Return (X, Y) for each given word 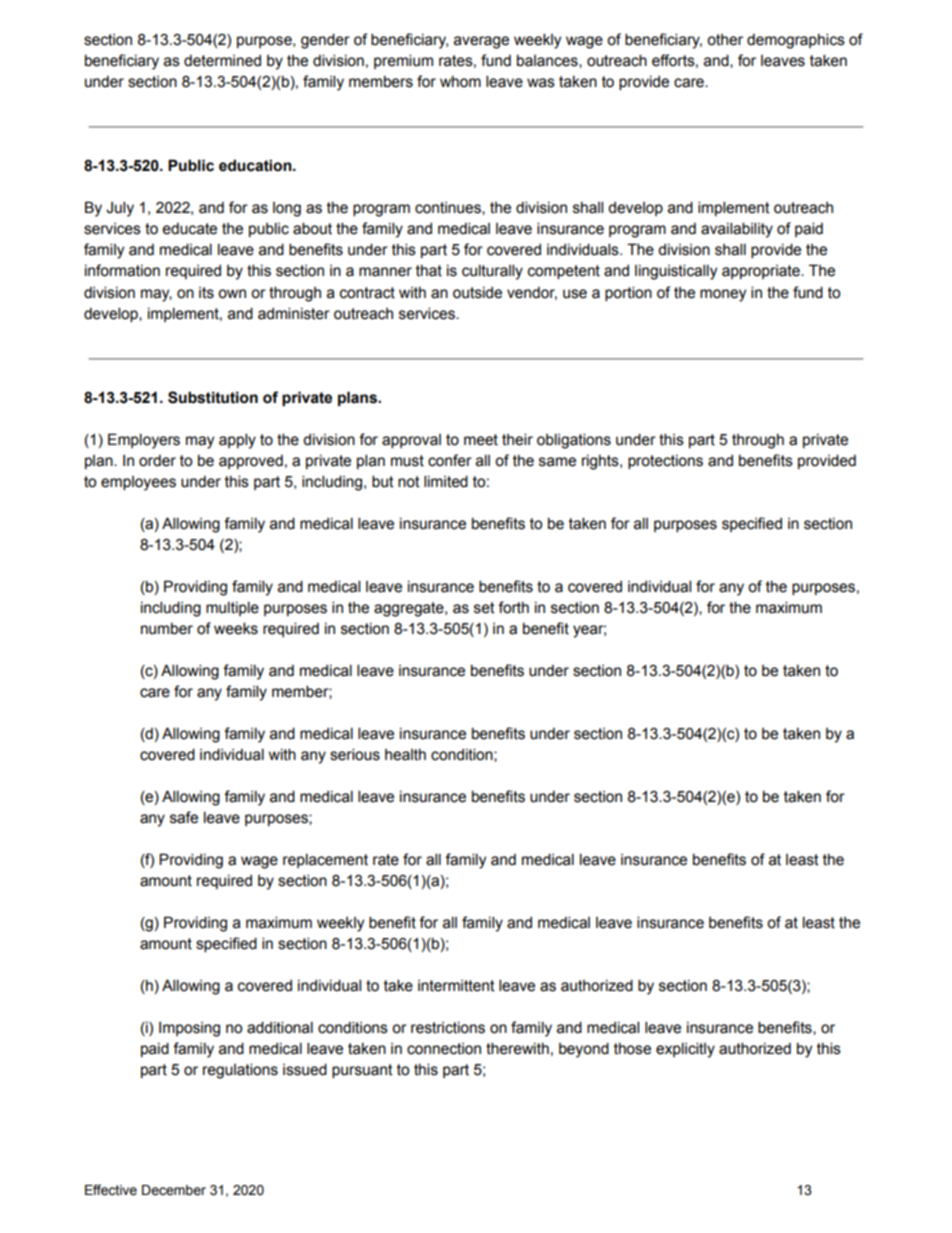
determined (222, 61)
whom (460, 82)
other (725, 40)
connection (444, 1049)
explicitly (685, 1050)
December (174, 1190)
